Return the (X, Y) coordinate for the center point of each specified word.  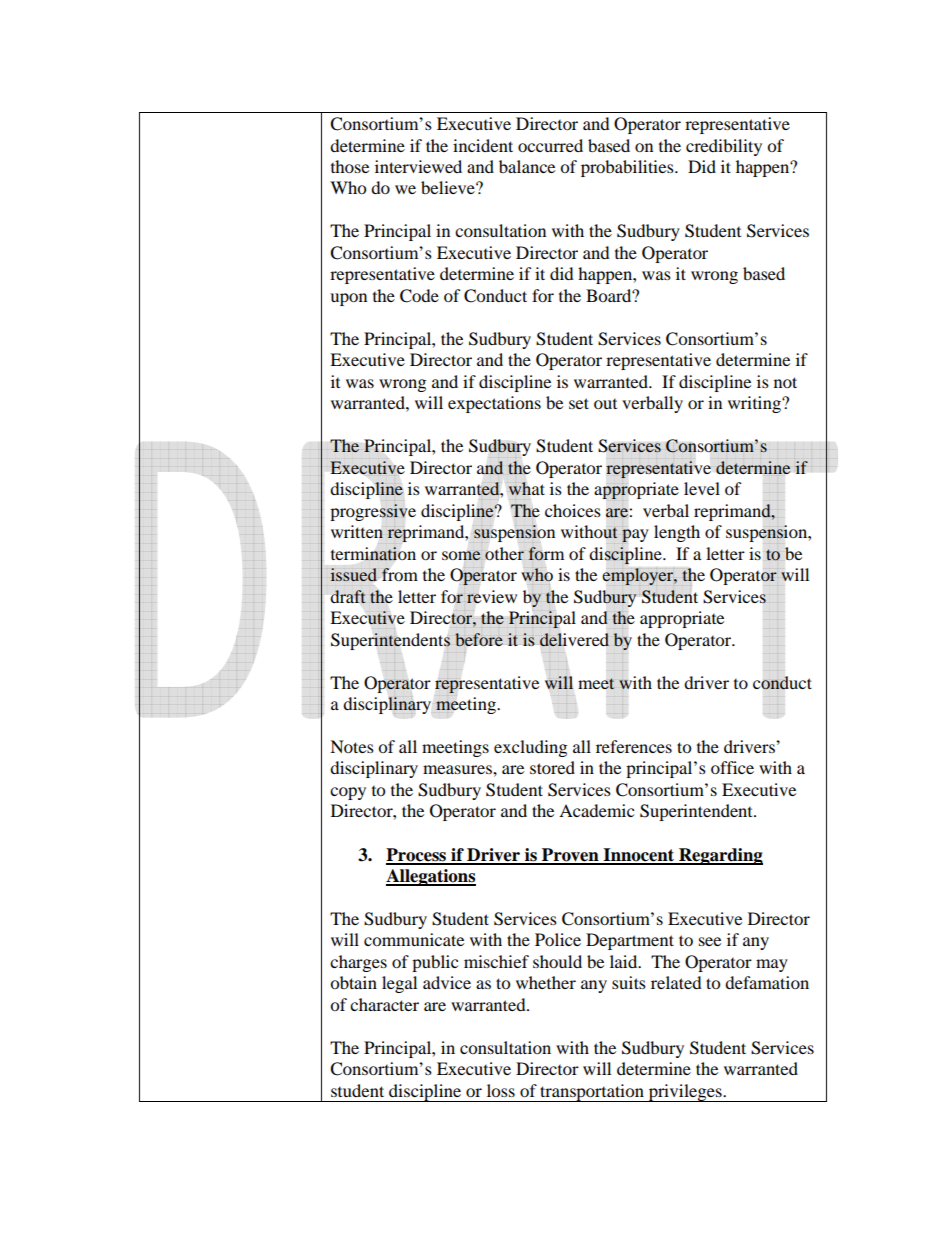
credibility (724, 147)
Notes (352, 746)
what (526, 488)
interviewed (418, 166)
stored (552, 767)
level (702, 488)
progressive (373, 512)
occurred (550, 145)
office (732, 767)
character (384, 1004)
